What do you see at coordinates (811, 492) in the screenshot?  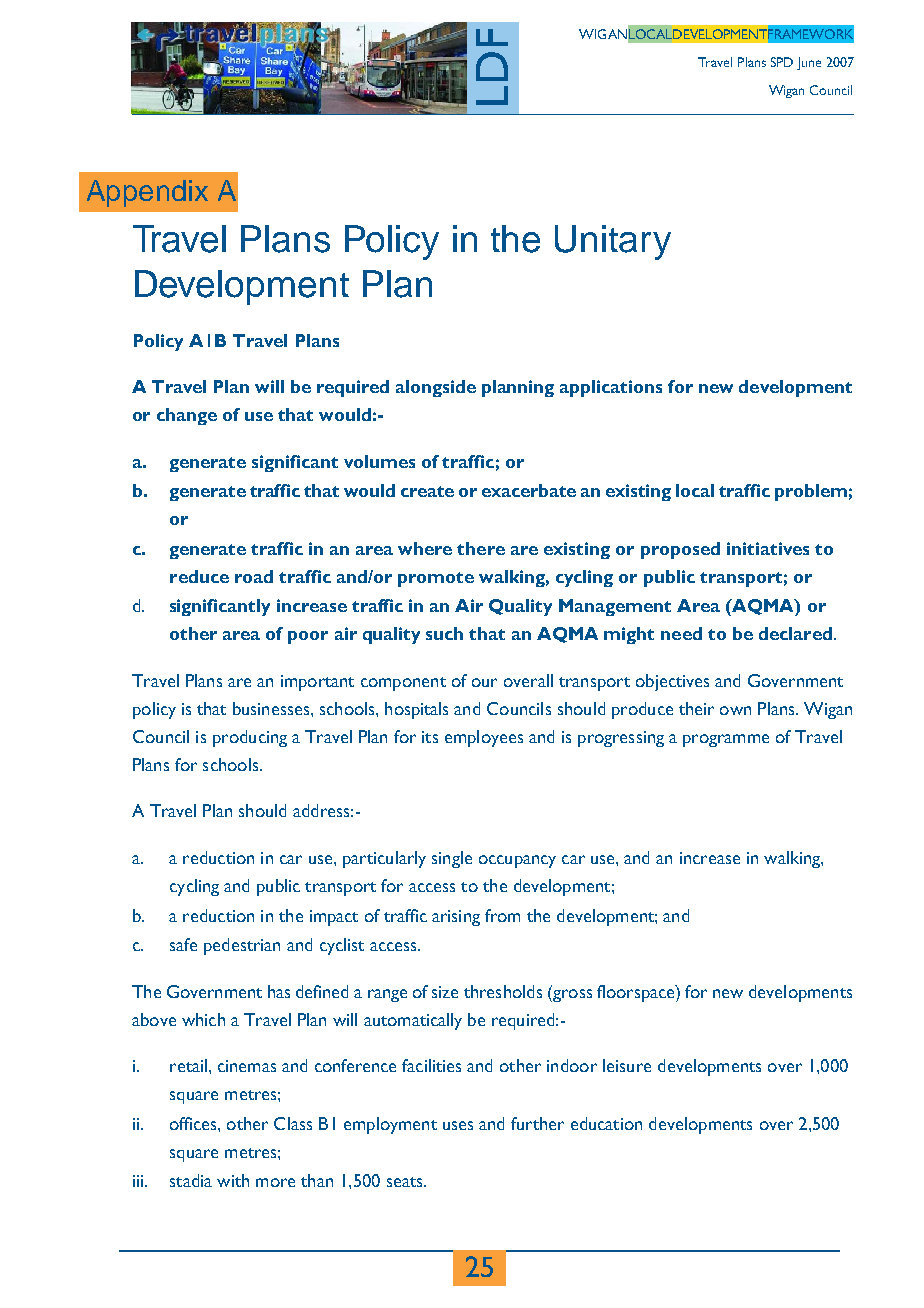 I see `problem` at bounding box center [811, 492].
